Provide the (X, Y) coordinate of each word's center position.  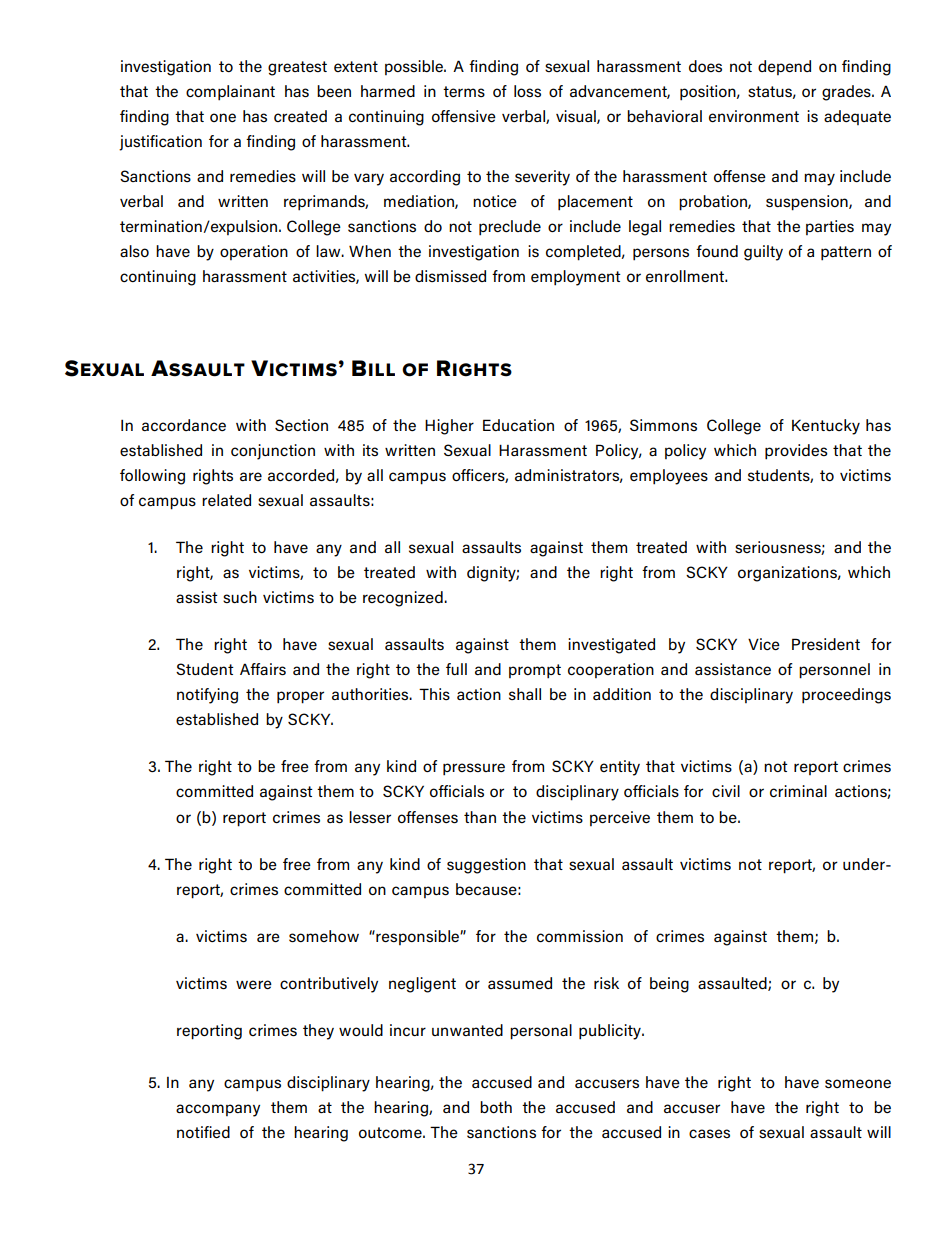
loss (527, 91)
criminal (798, 791)
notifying (207, 696)
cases (709, 1133)
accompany (218, 1110)
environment (754, 116)
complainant (230, 93)
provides (796, 452)
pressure (474, 769)
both (496, 1107)
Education (518, 425)
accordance (184, 425)
